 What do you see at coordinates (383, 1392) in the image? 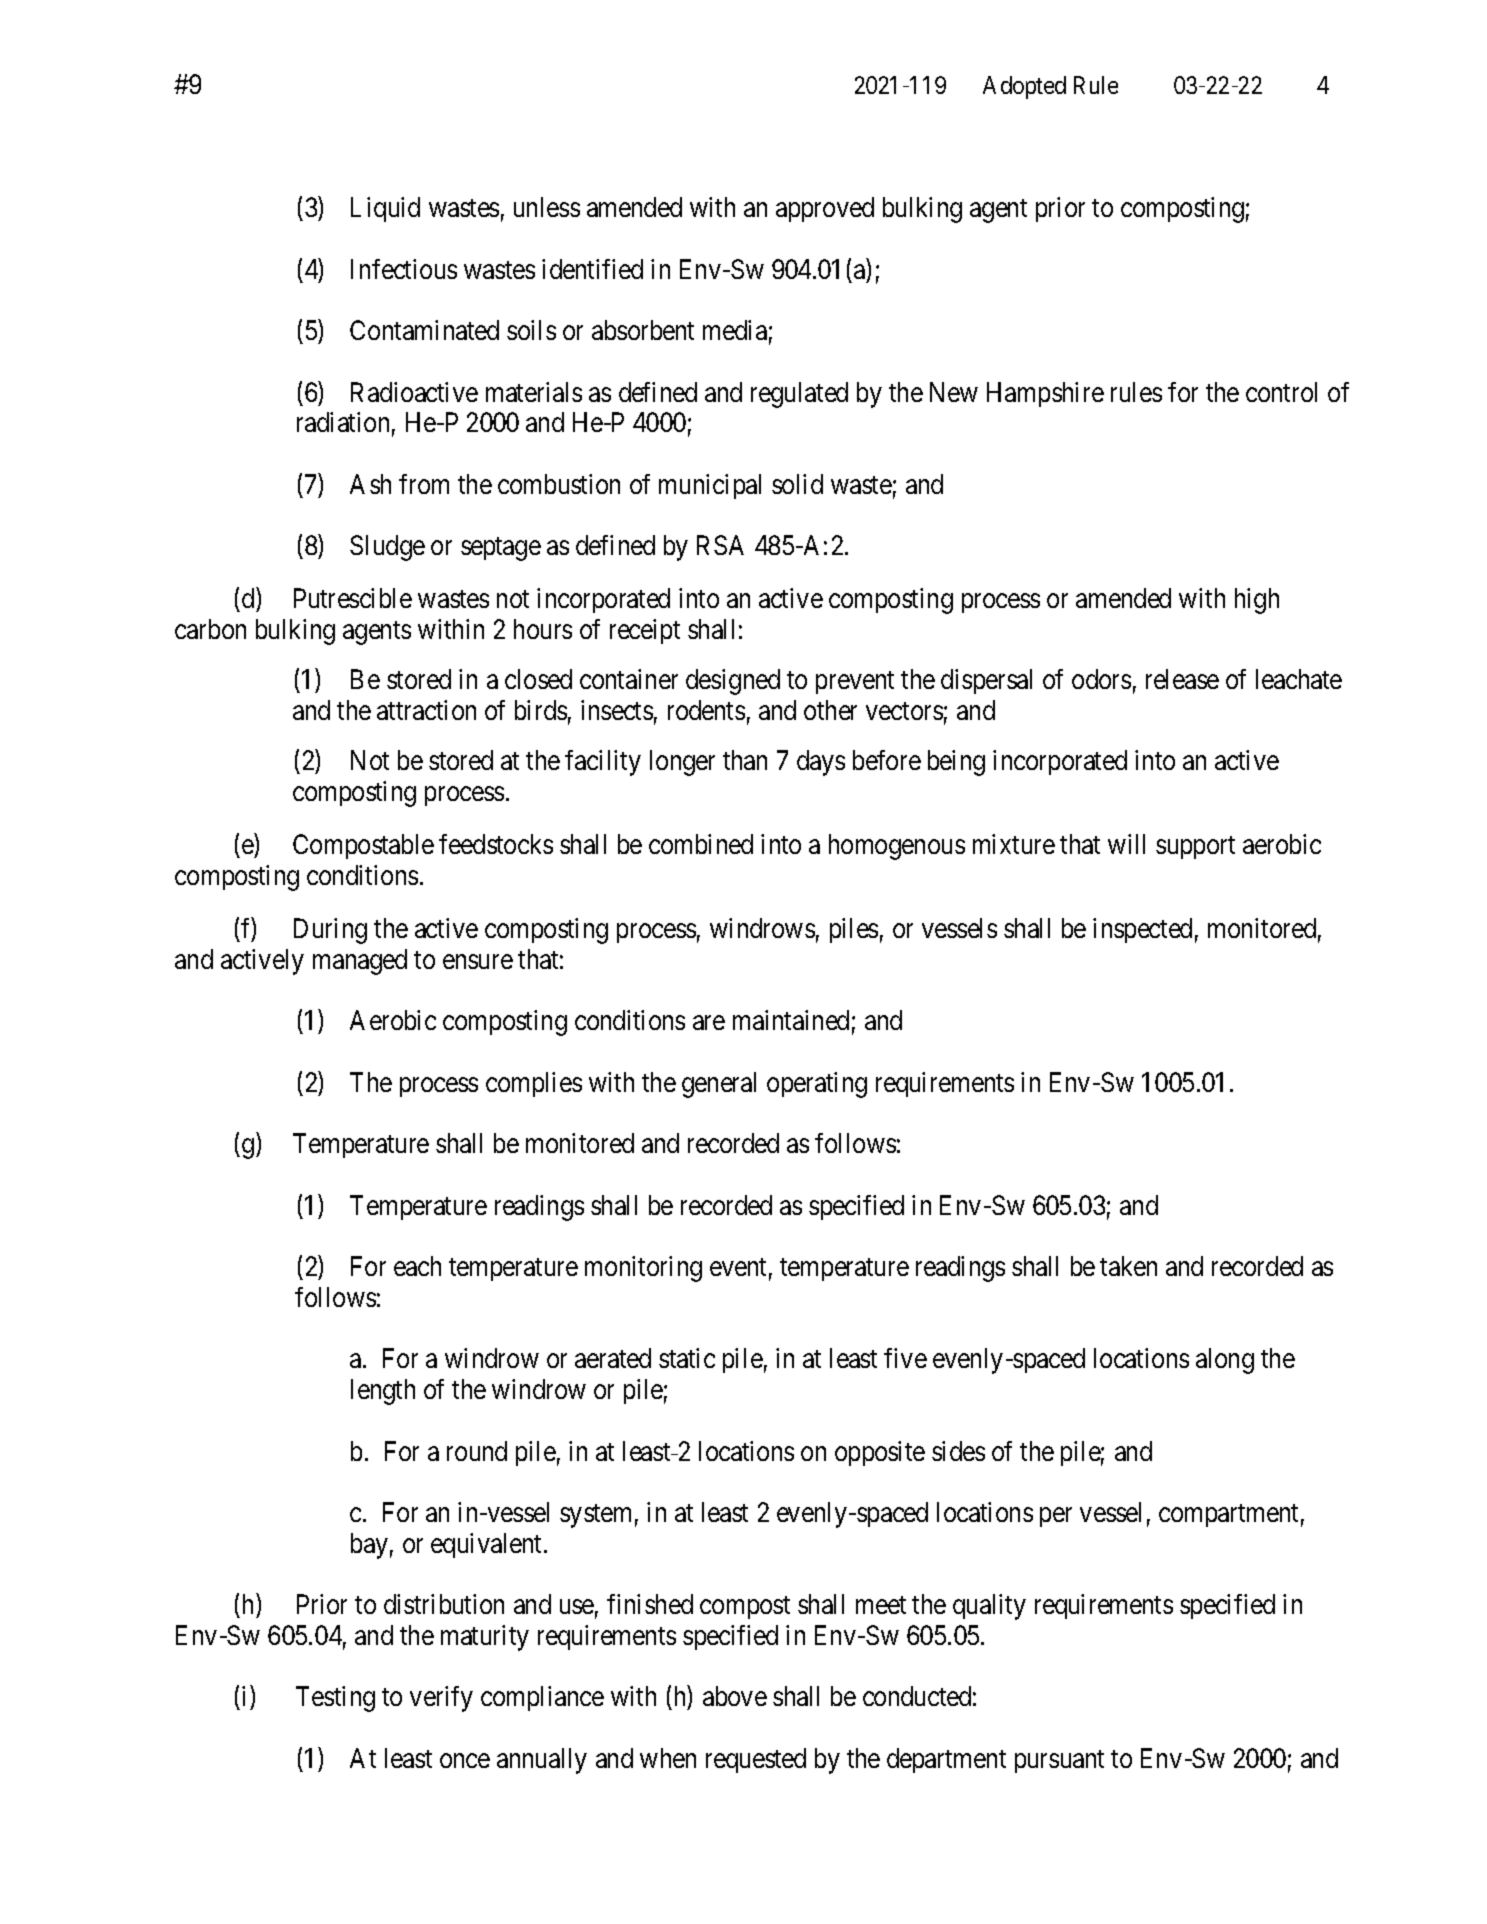
I see `length` at bounding box center [383, 1392].
